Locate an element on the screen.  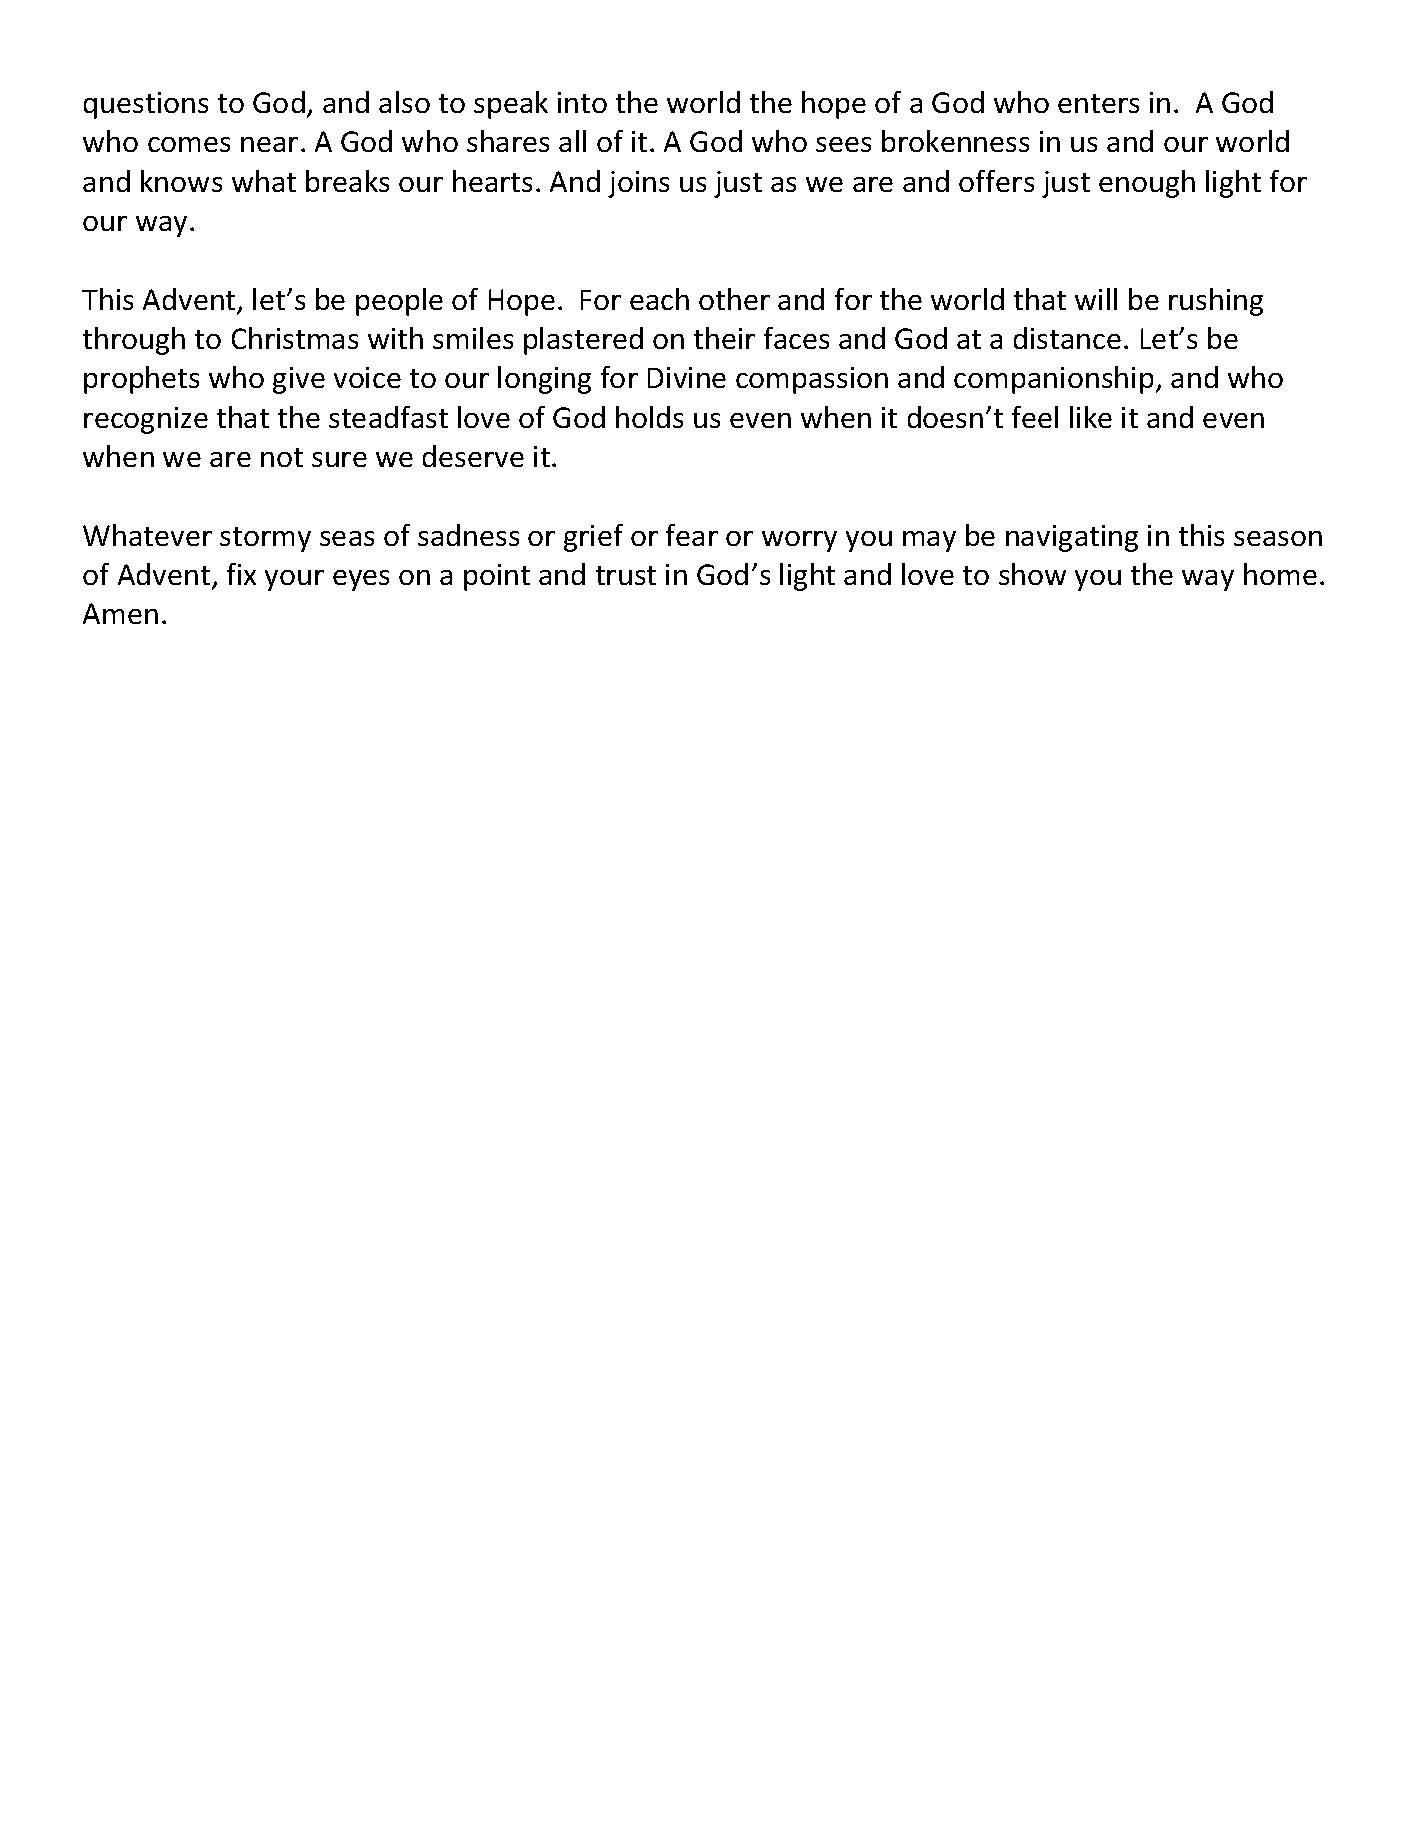
enough is located at coordinates (1147, 184).
